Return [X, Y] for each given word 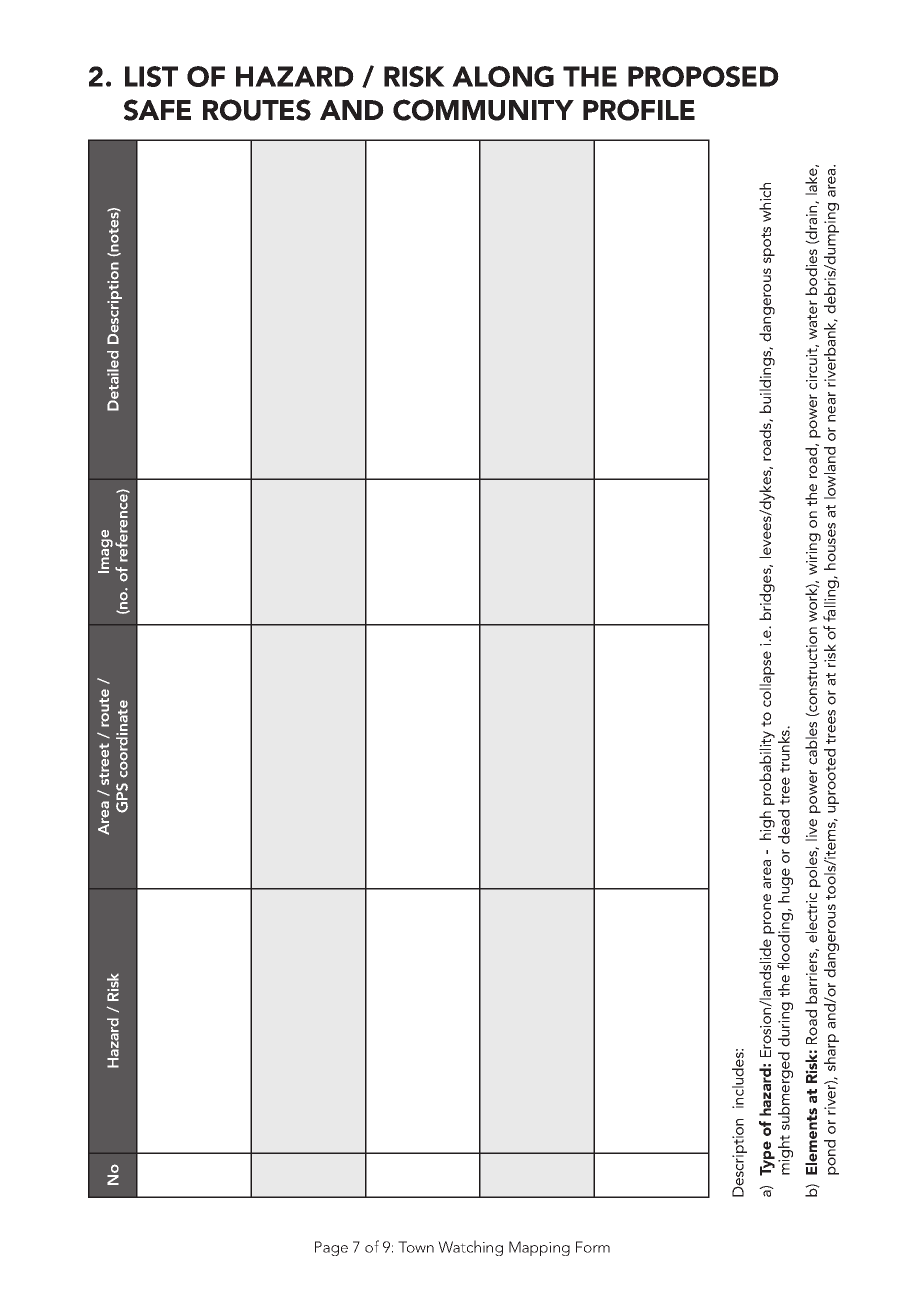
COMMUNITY [483, 110]
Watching [470, 1248]
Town [416, 1247]
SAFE [157, 110]
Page [331, 1248]
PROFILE [639, 110]
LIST [151, 76]
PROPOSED [703, 76]
